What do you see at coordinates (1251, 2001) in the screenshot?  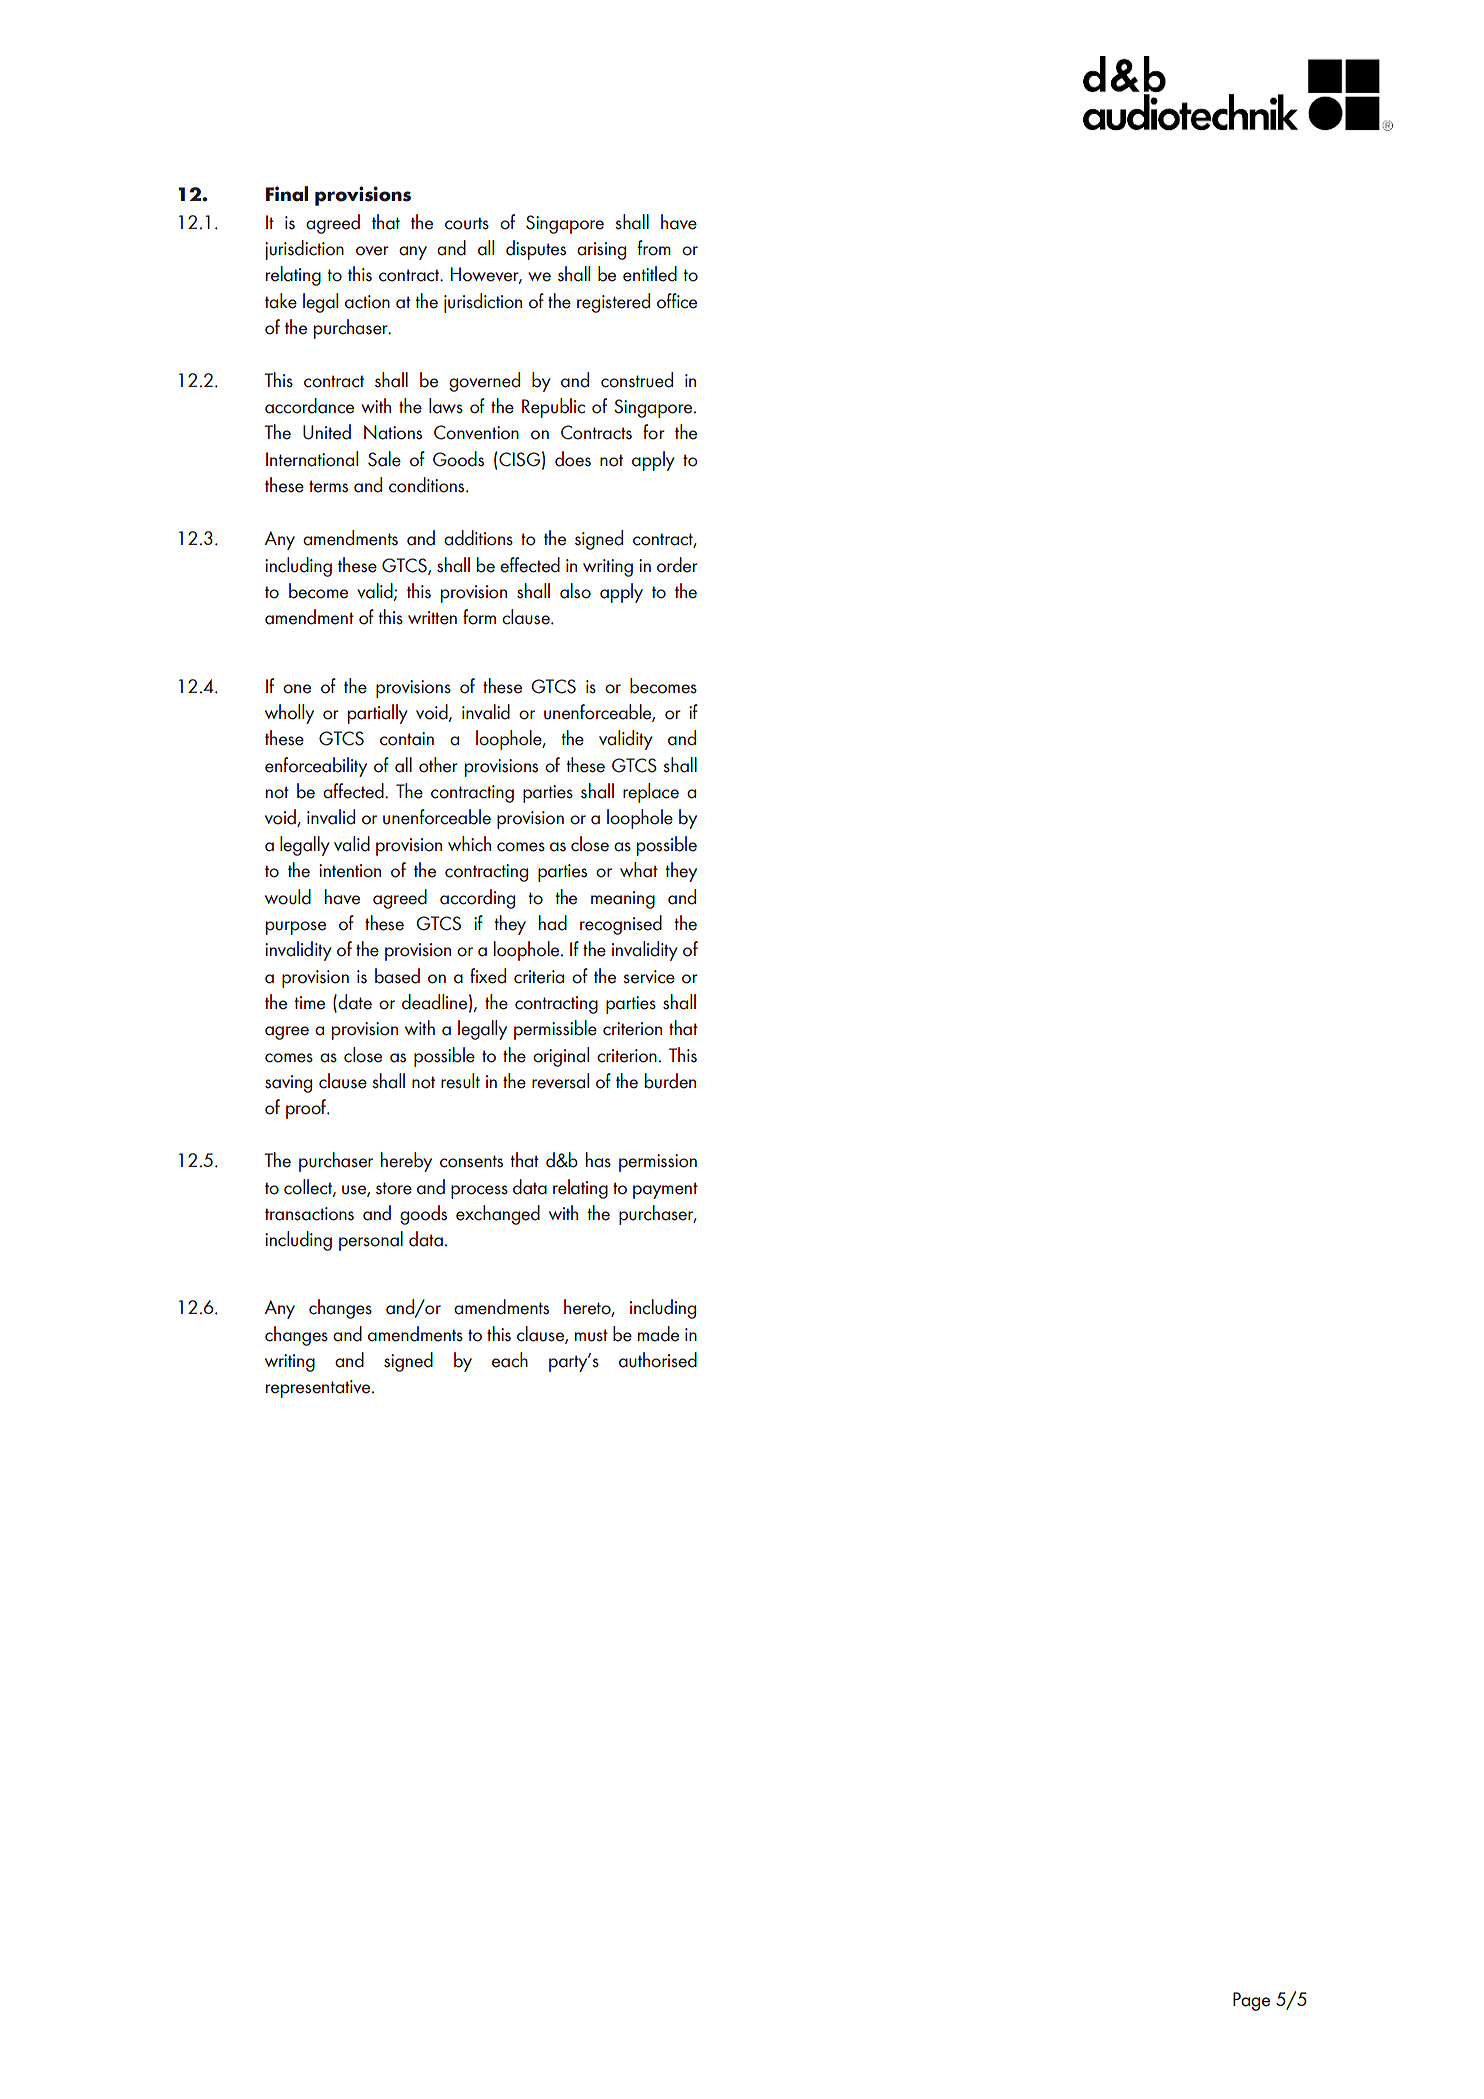 I see `Page` at bounding box center [1251, 2001].
